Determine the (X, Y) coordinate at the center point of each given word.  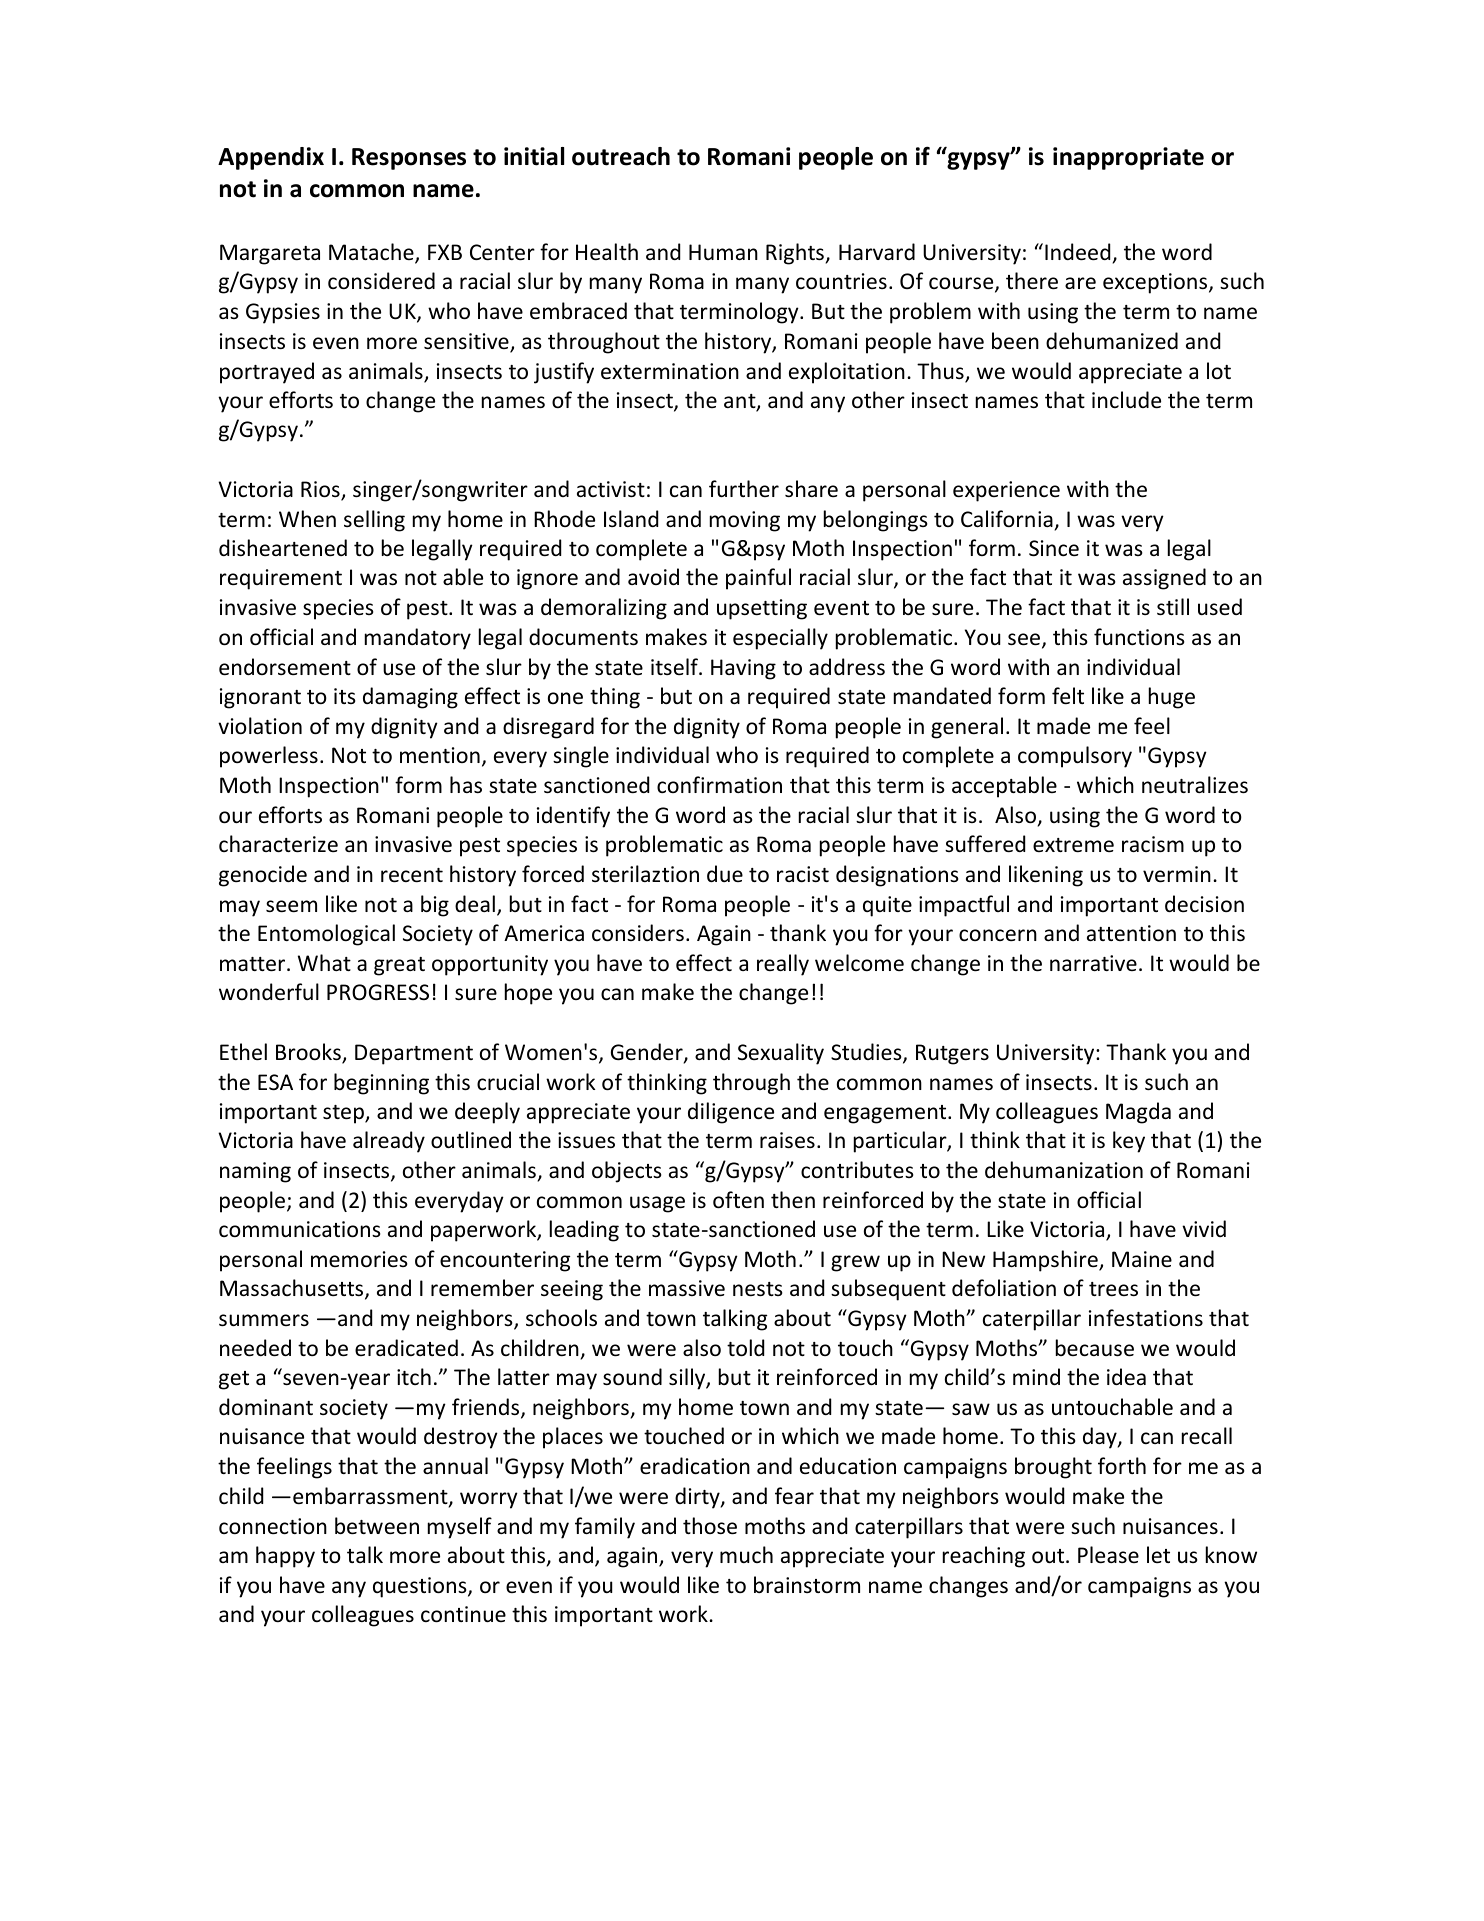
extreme (1073, 845)
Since (1054, 548)
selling (374, 521)
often (738, 1200)
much (746, 1554)
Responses (409, 159)
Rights (795, 254)
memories (359, 1259)
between (377, 1526)
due (725, 873)
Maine (1142, 1259)
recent (412, 875)
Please (1108, 1555)
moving (745, 521)
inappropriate (1128, 158)
